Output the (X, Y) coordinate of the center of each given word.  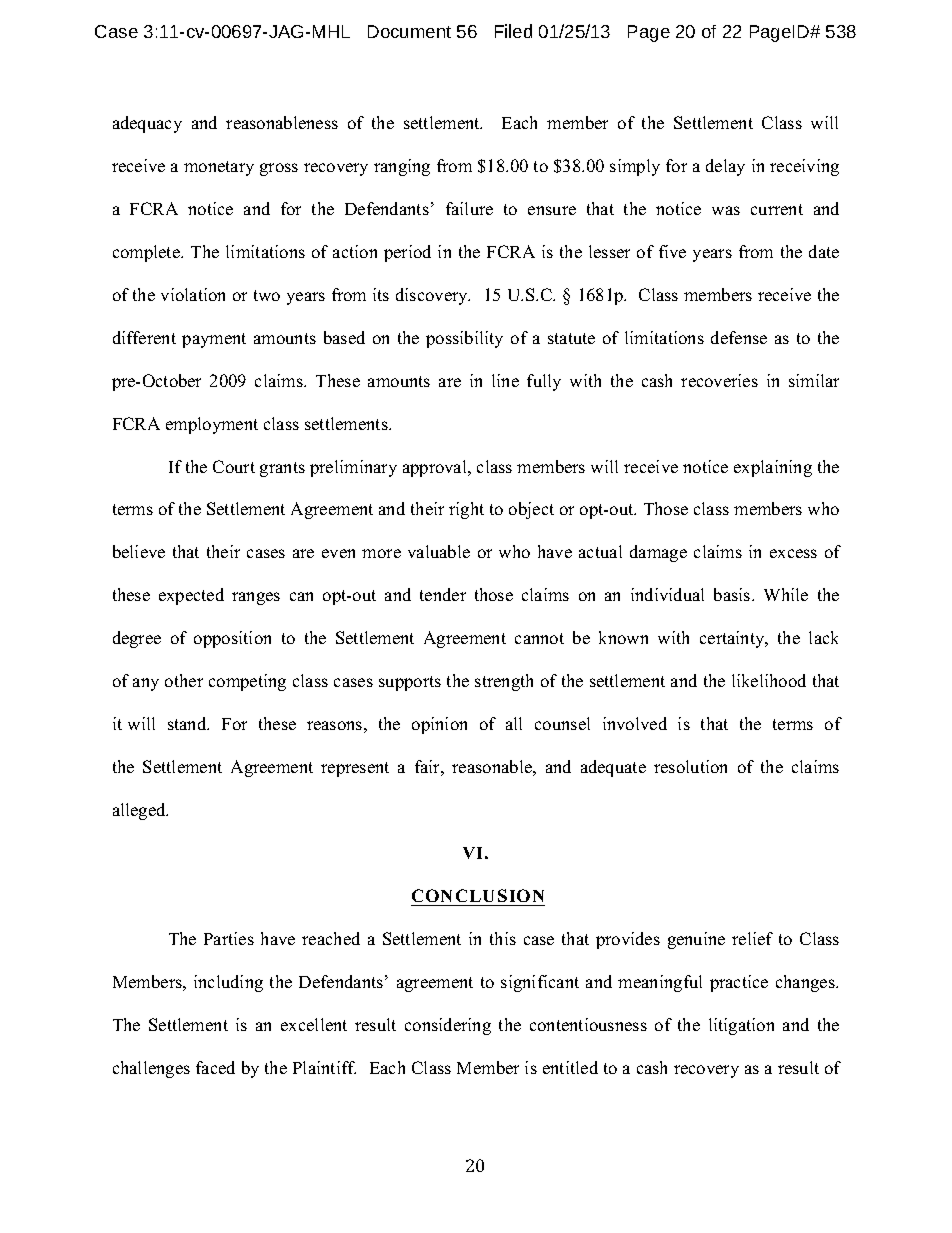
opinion (439, 725)
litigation (741, 1026)
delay (725, 167)
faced (215, 1067)
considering (448, 1026)
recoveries (719, 380)
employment (212, 425)
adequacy (147, 124)
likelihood (769, 680)
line (505, 380)
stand (188, 723)
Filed (513, 31)
